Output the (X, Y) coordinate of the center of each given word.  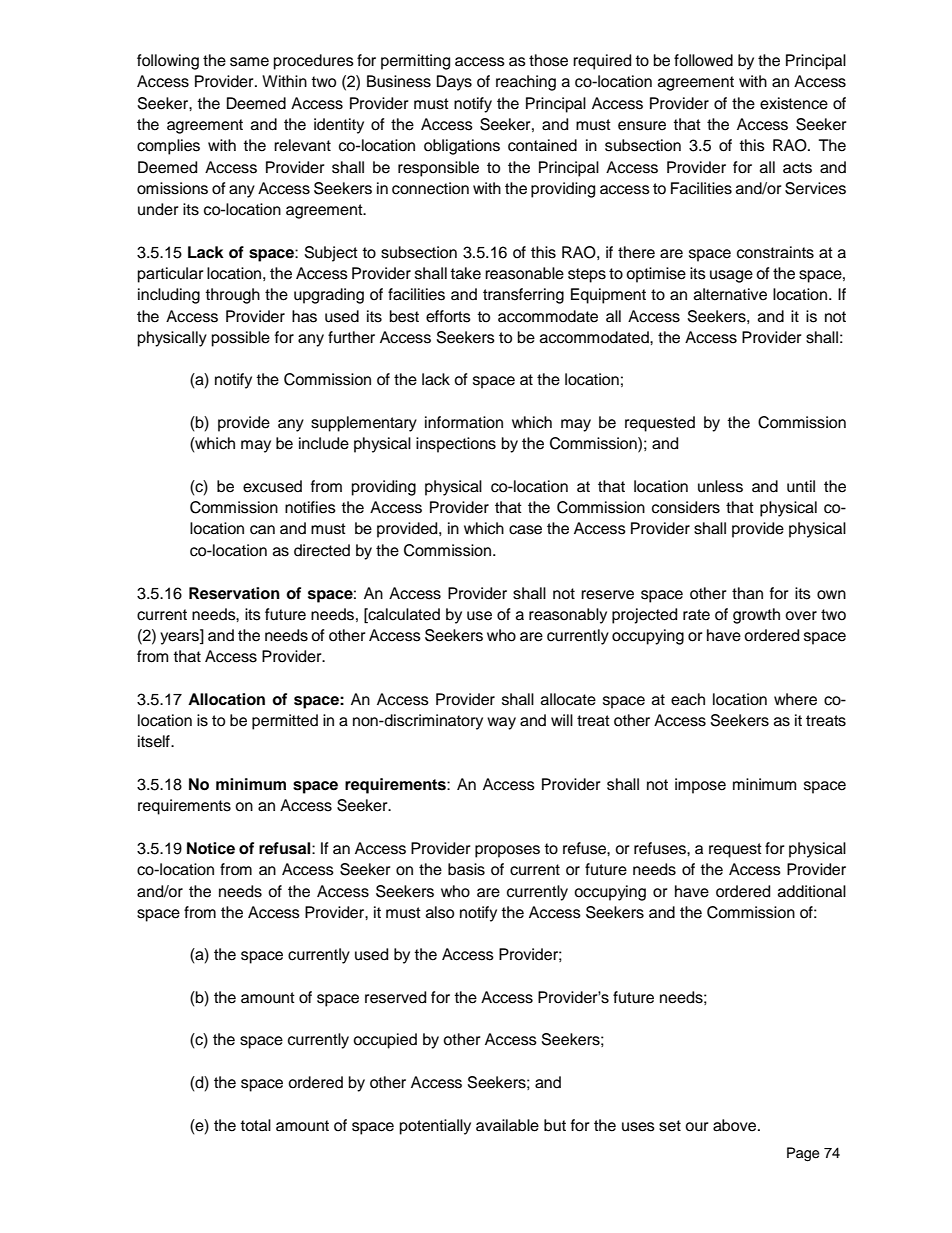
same (249, 62)
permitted (285, 722)
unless (720, 486)
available (507, 1125)
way (501, 723)
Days (454, 83)
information (464, 422)
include (324, 443)
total (255, 1125)
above (736, 1125)
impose (700, 786)
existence (794, 103)
